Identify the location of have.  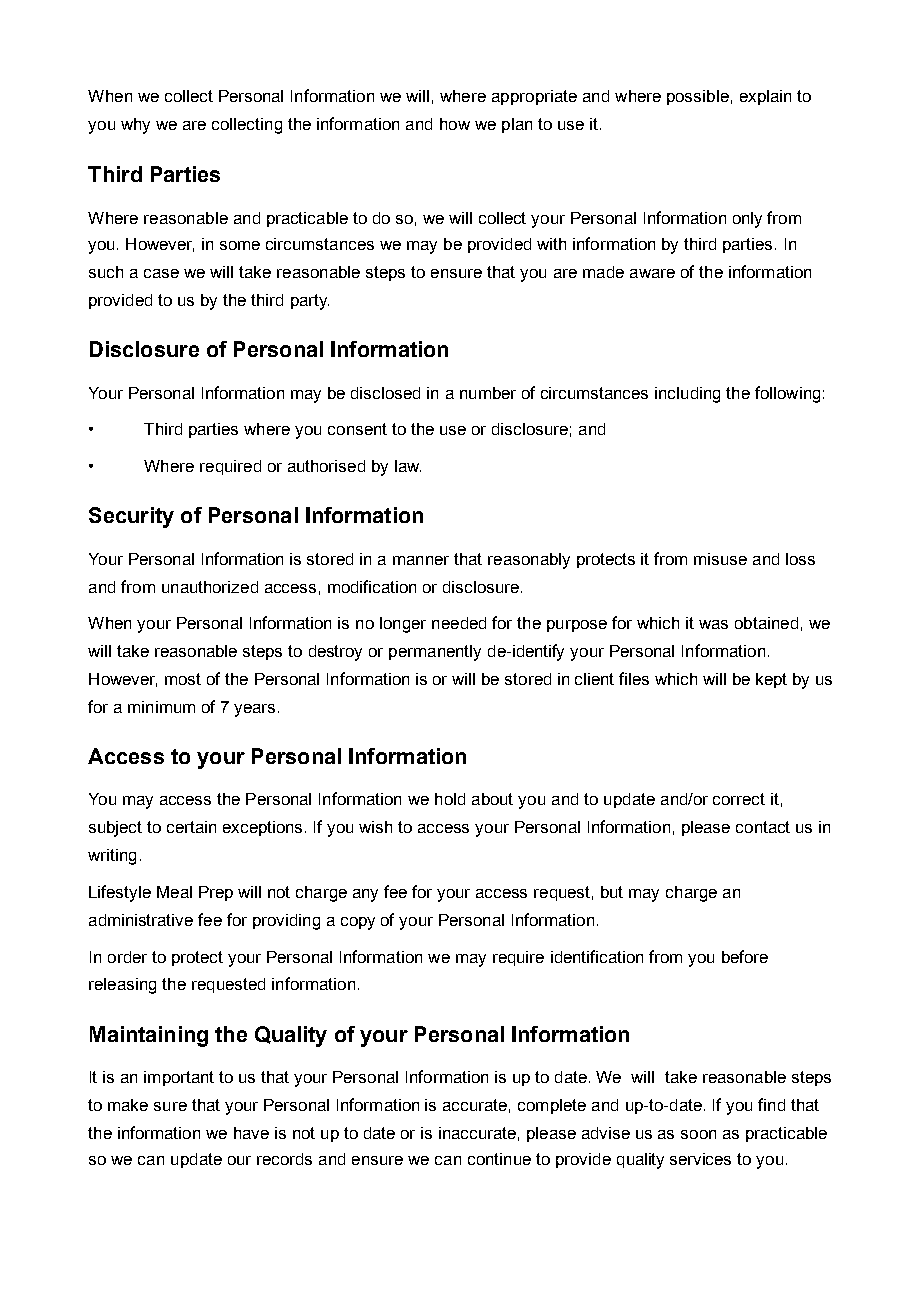
(251, 1133).
